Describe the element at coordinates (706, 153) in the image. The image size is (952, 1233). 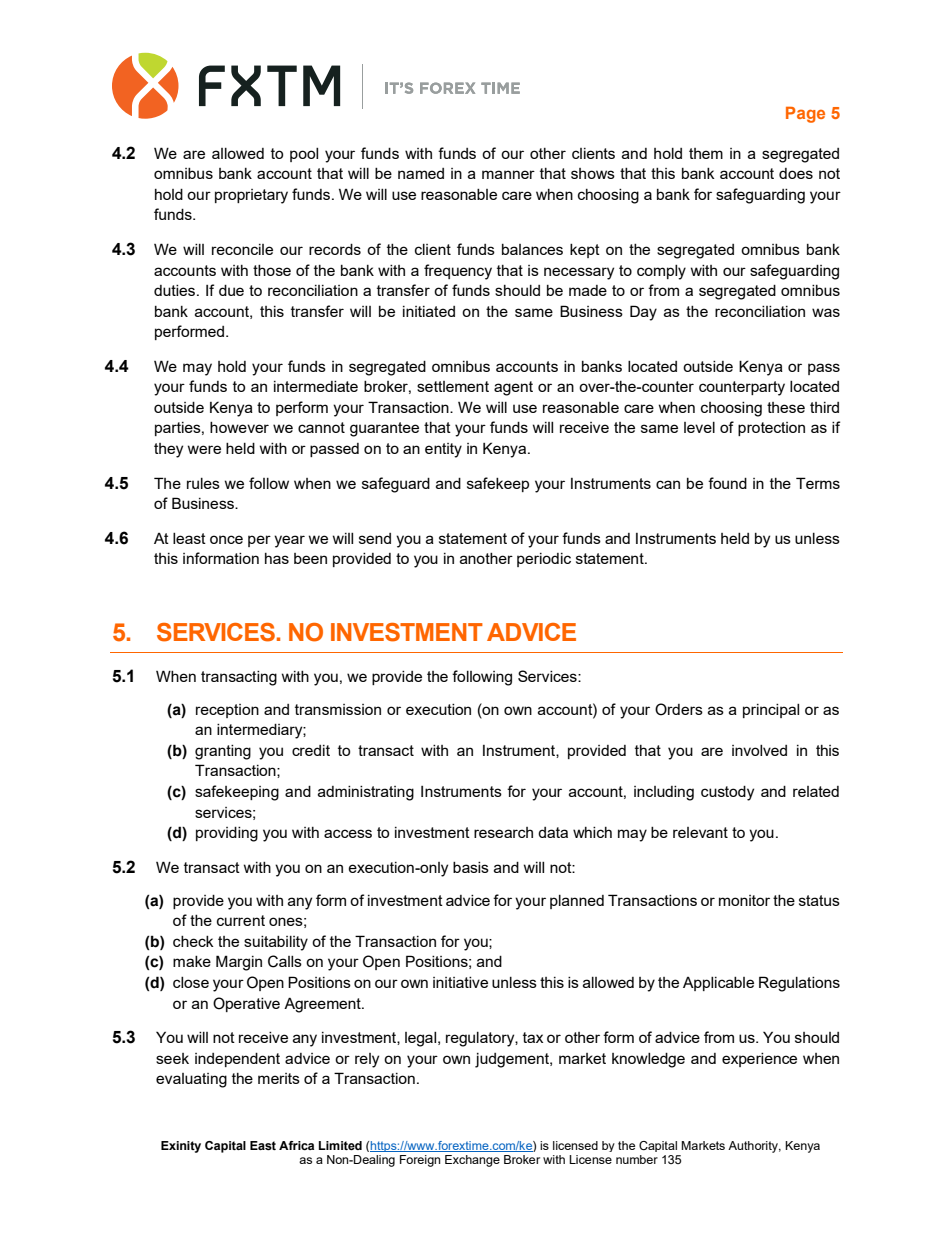
I see `them` at that location.
